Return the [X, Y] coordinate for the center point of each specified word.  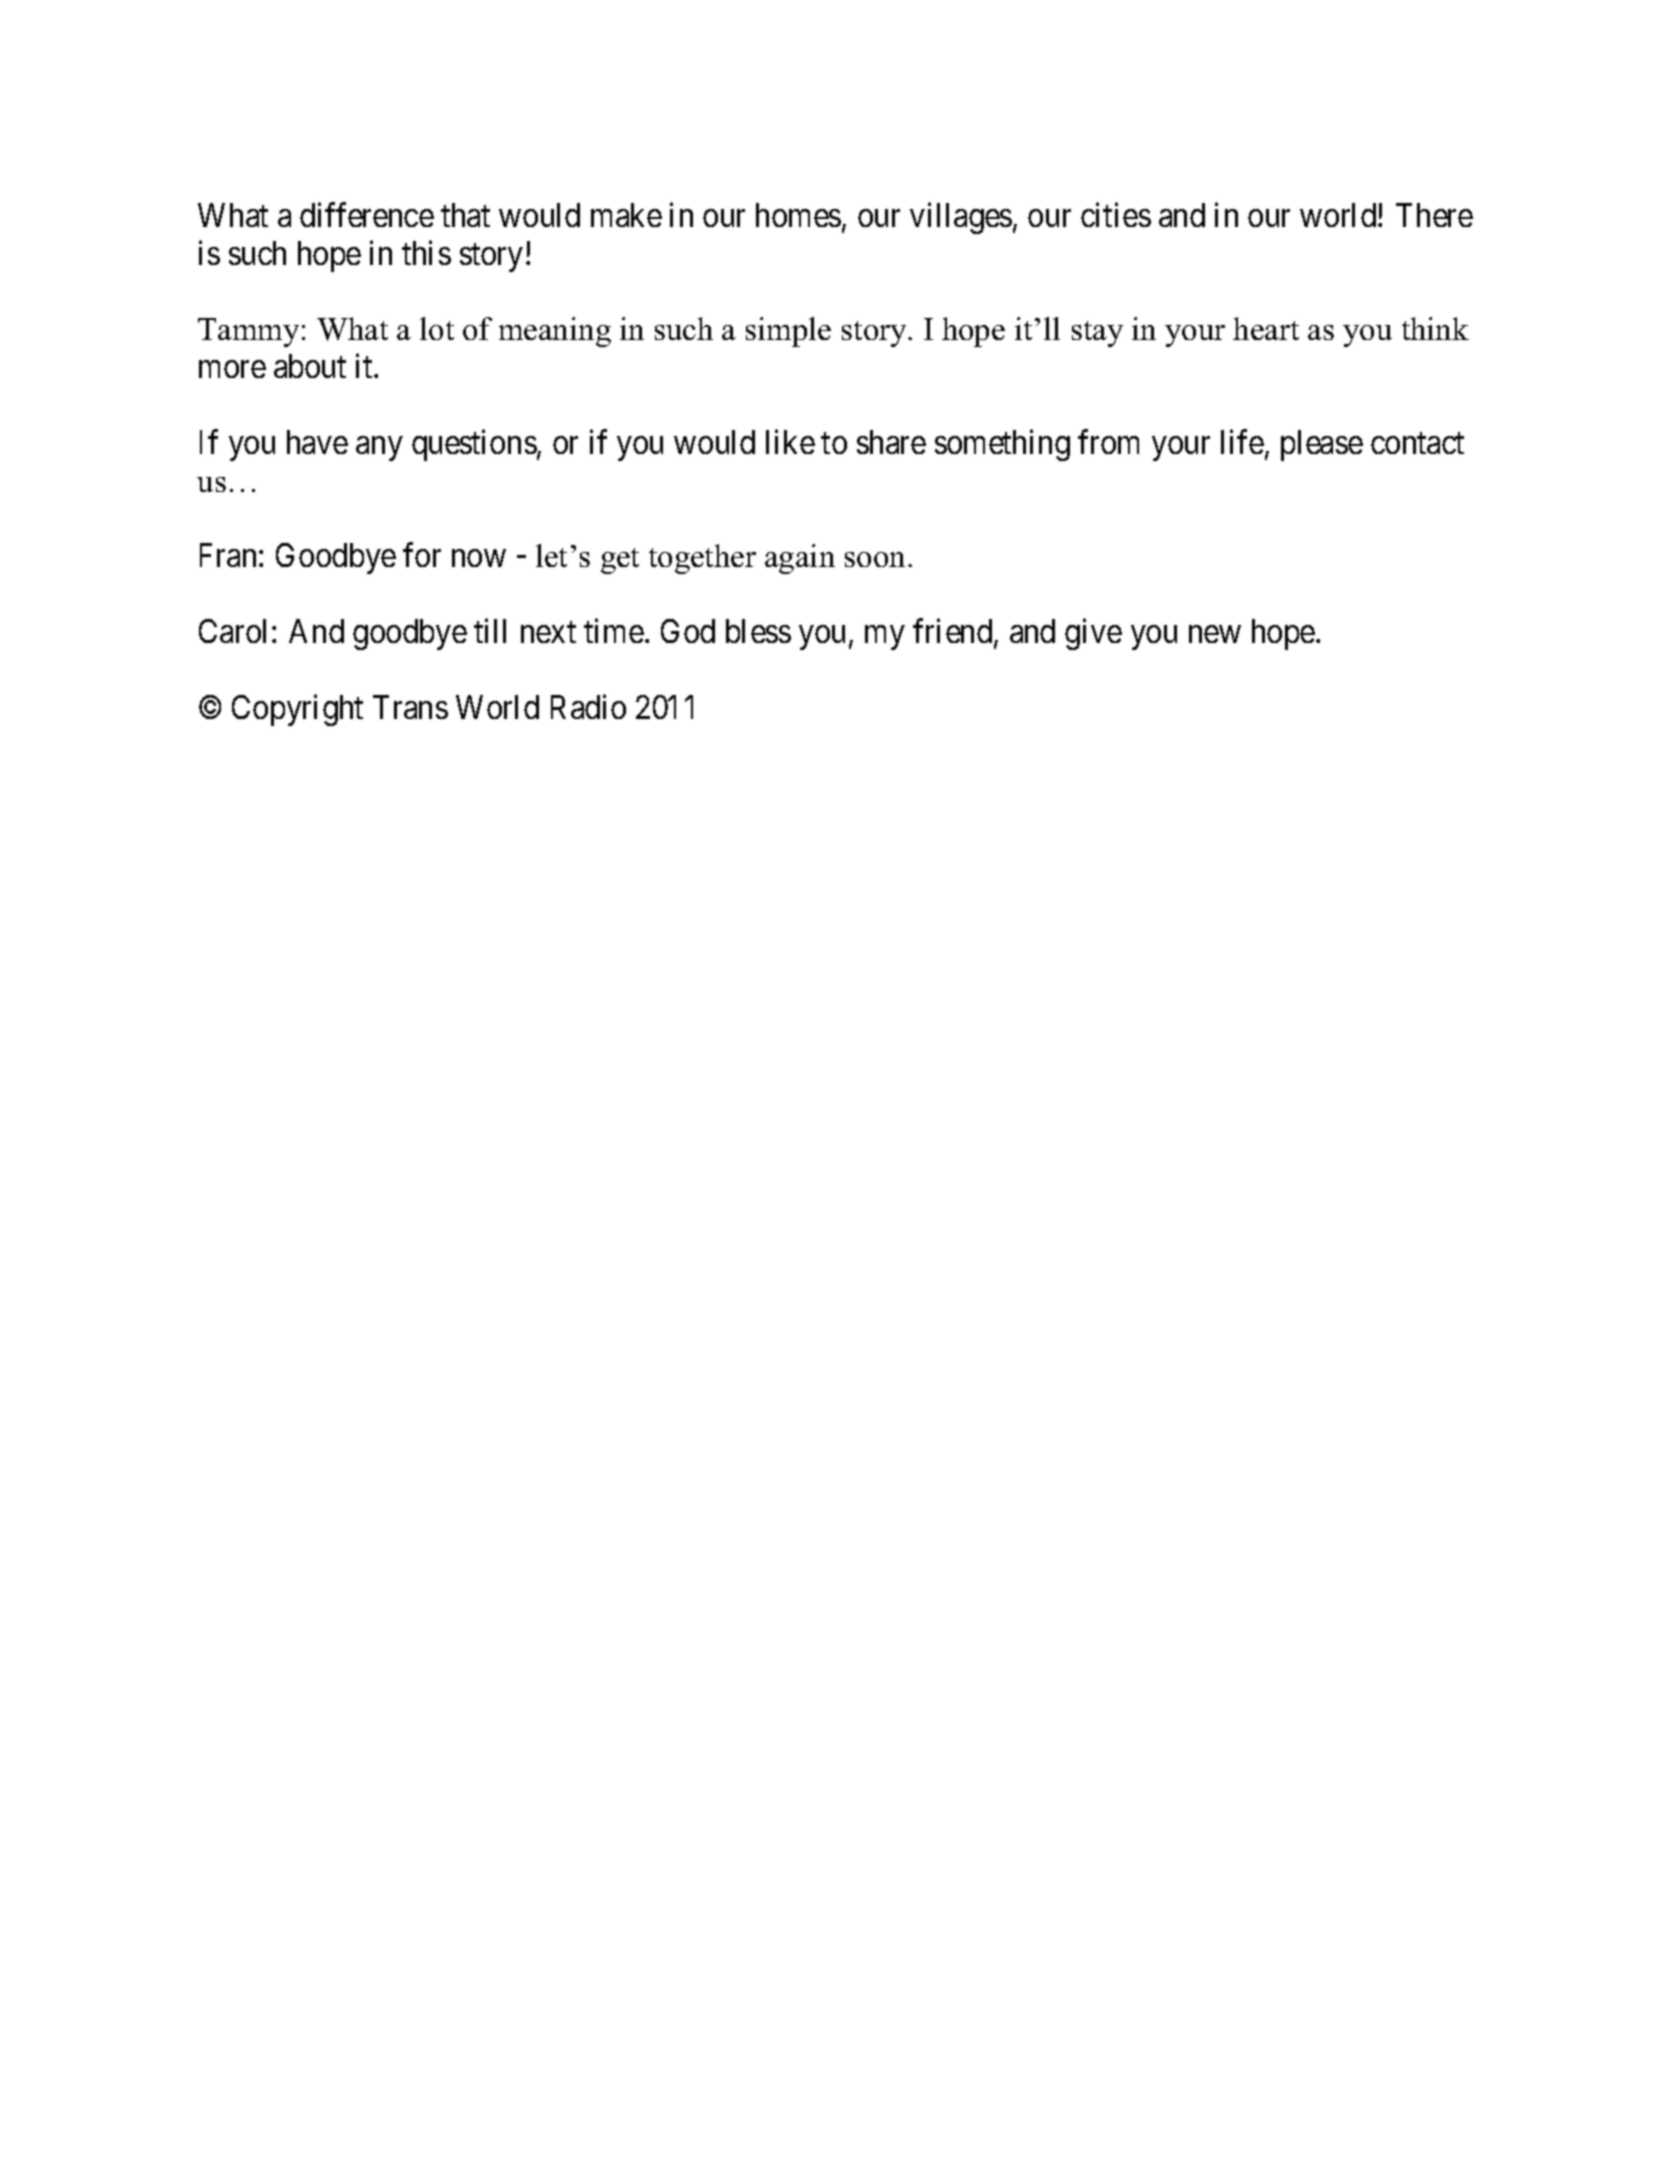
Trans [410, 707]
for [422, 555]
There [1434, 215]
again [800, 559]
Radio [588, 707]
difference [367, 214]
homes [798, 215]
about [310, 366]
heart [1266, 328]
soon [877, 559]
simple [788, 332]
